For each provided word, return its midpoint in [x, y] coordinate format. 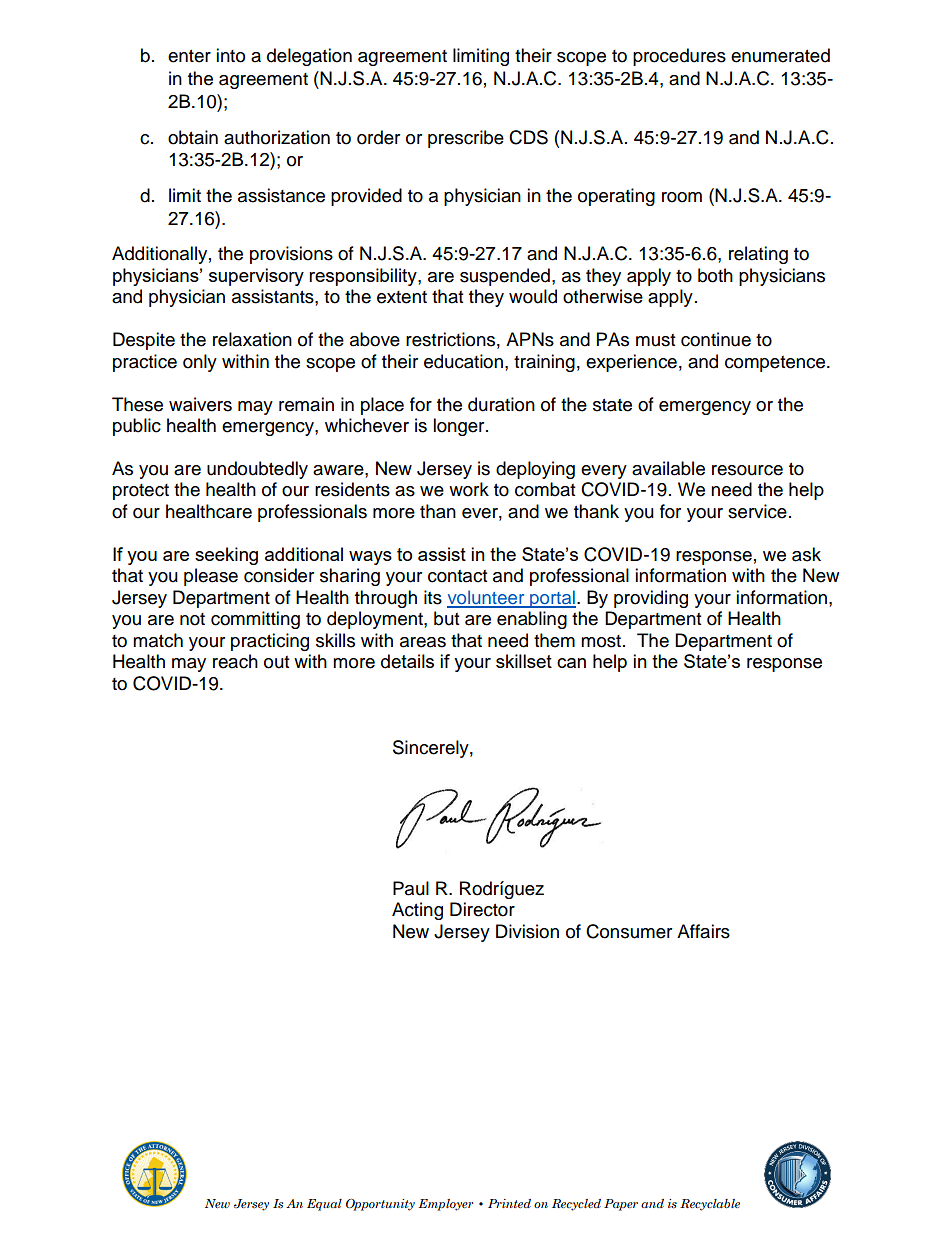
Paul [411, 888]
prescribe [466, 139]
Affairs [703, 931]
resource [747, 470]
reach [235, 661]
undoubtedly [257, 470]
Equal [324, 1205]
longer [460, 427]
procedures [679, 57]
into [230, 55]
